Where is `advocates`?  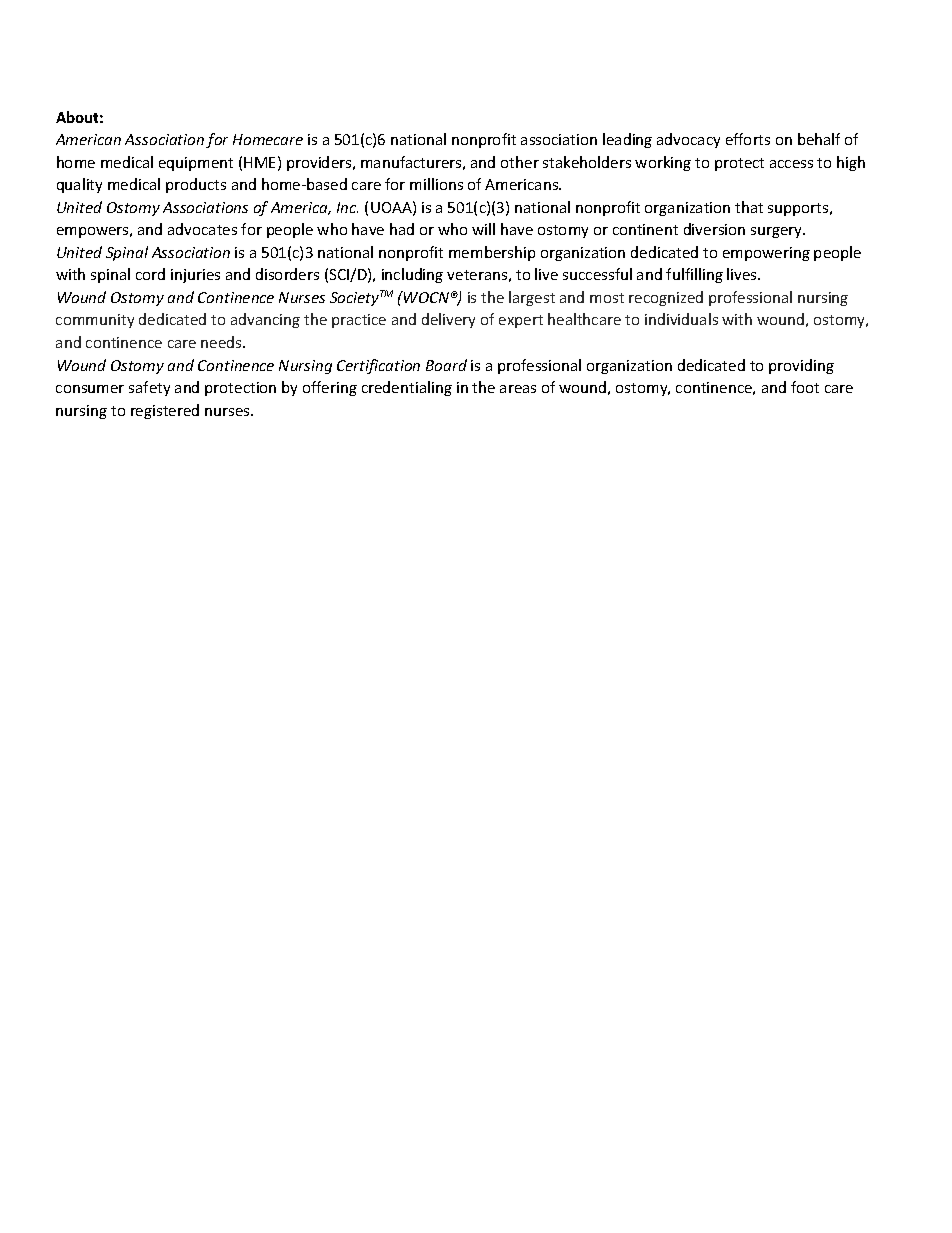 advocates is located at coordinates (202, 229).
